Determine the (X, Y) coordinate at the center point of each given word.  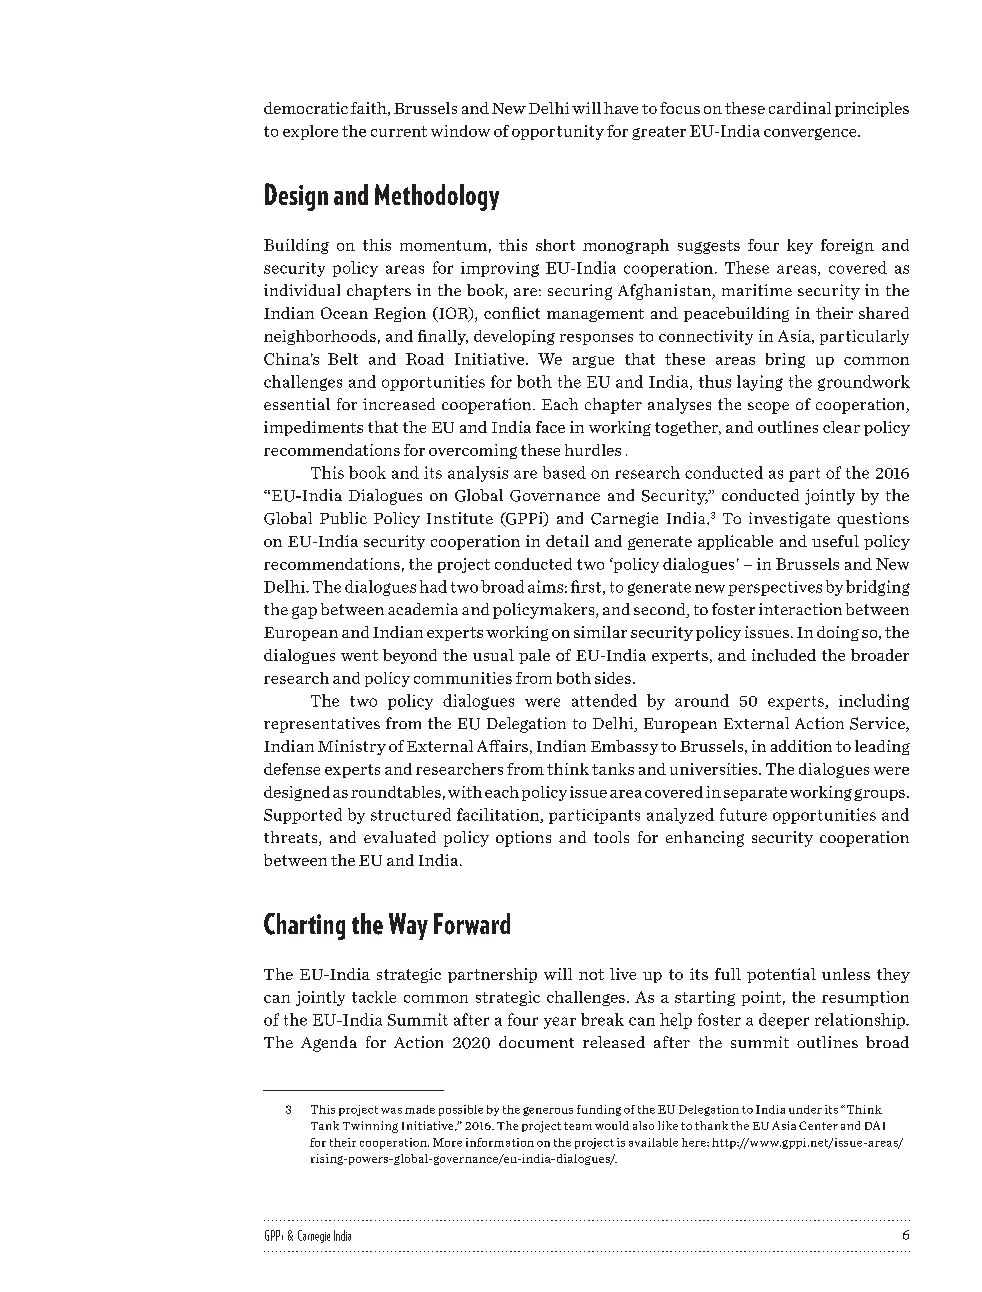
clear (841, 427)
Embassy (624, 747)
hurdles (593, 450)
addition (801, 746)
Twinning (370, 1127)
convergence (811, 134)
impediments (313, 428)
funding (599, 1110)
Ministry (352, 747)
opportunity (558, 132)
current (399, 131)
